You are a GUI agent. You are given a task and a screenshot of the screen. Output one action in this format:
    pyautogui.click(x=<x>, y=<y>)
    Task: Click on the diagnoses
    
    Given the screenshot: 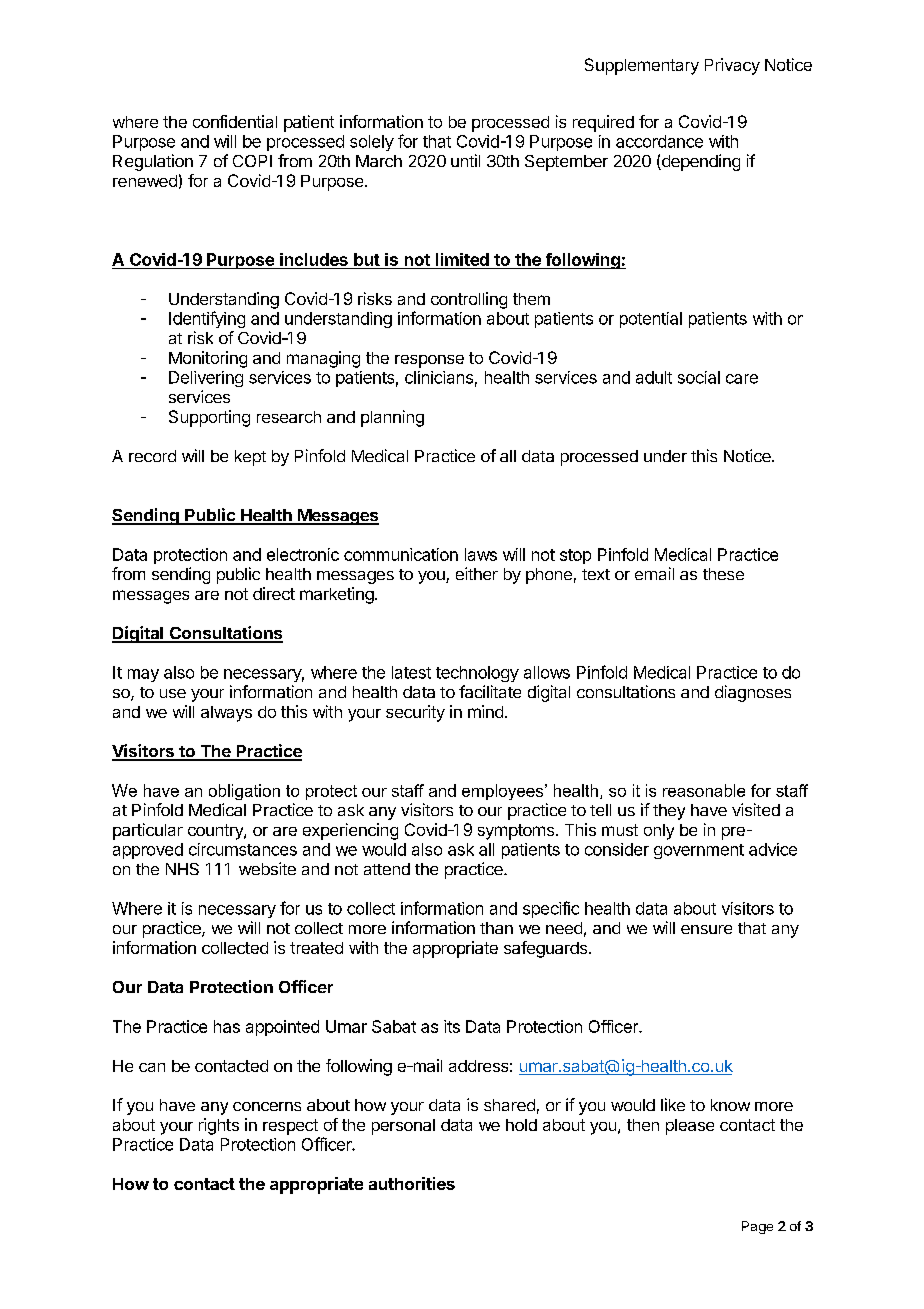 What is the action you would take?
    pyautogui.click(x=753, y=693)
